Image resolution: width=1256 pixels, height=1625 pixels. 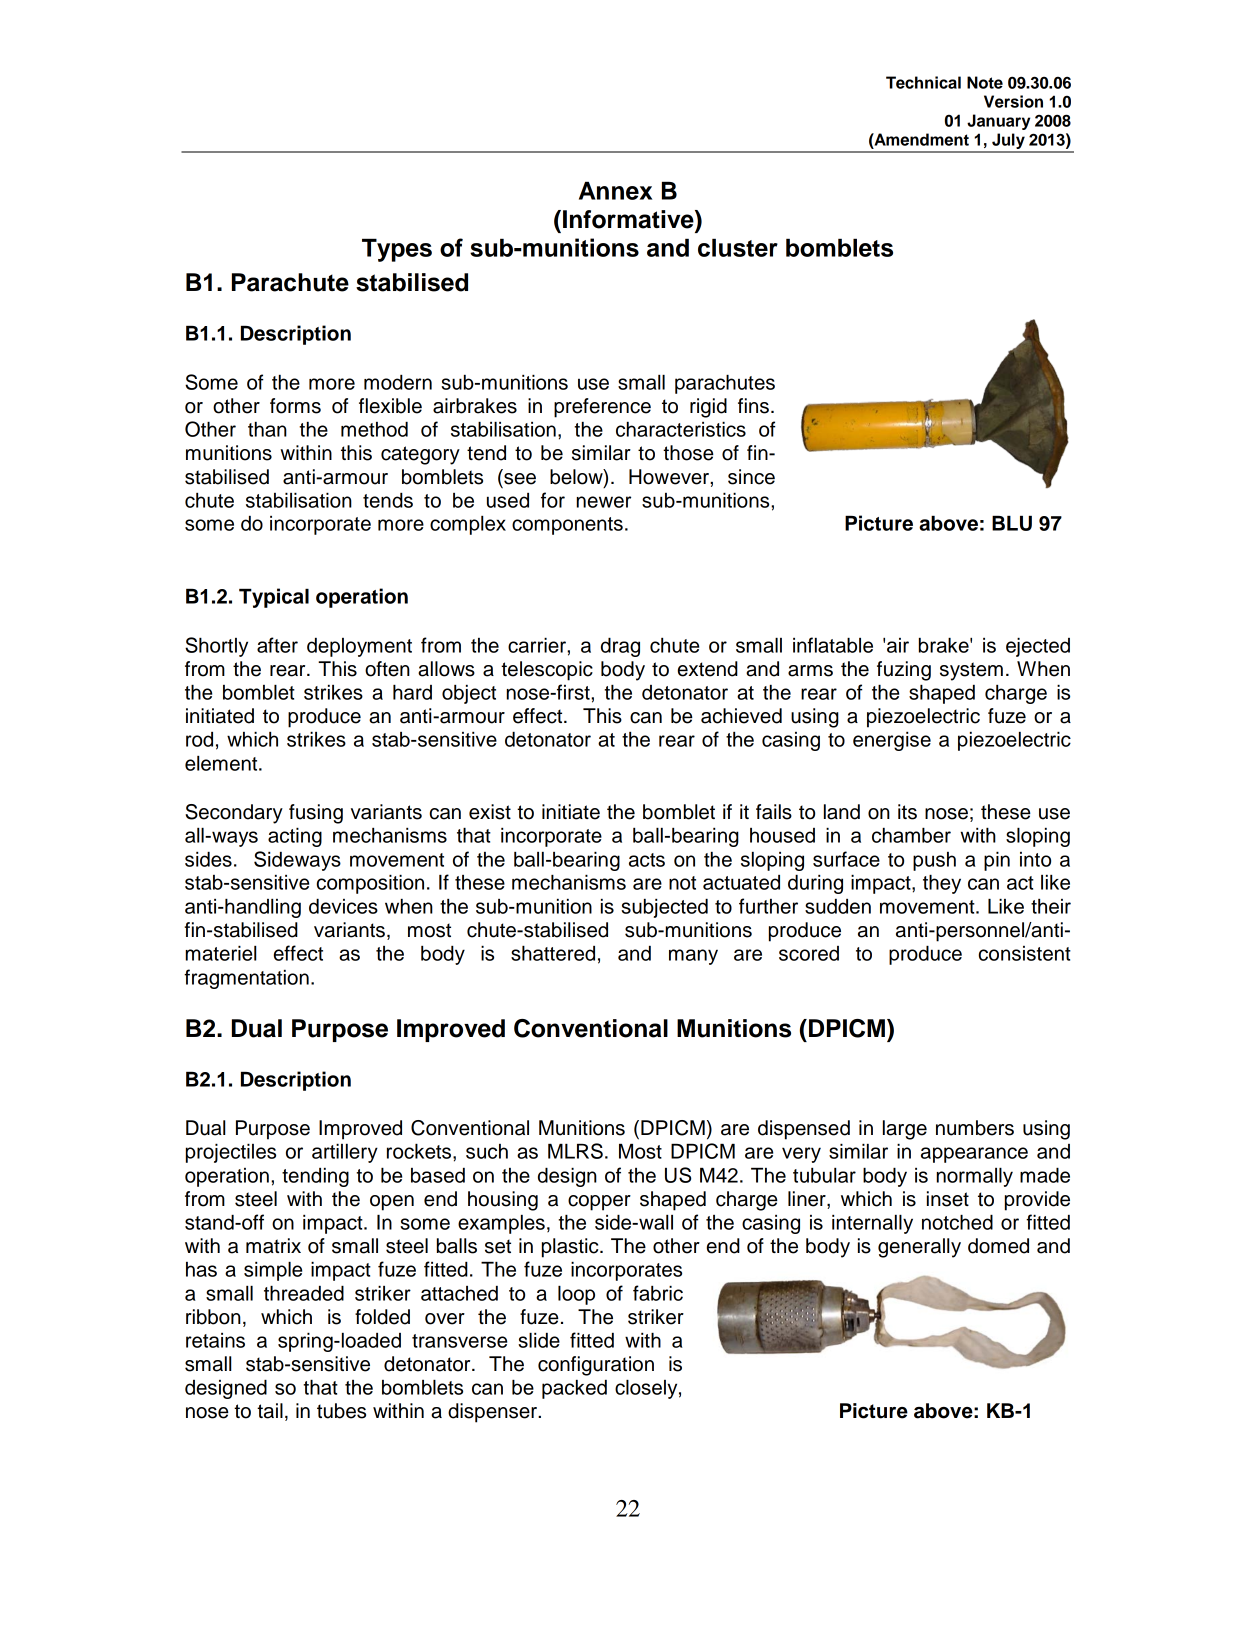 What do you see at coordinates (998, 122) in the screenshot?
I see `January` at bounding box center [998, 122].
